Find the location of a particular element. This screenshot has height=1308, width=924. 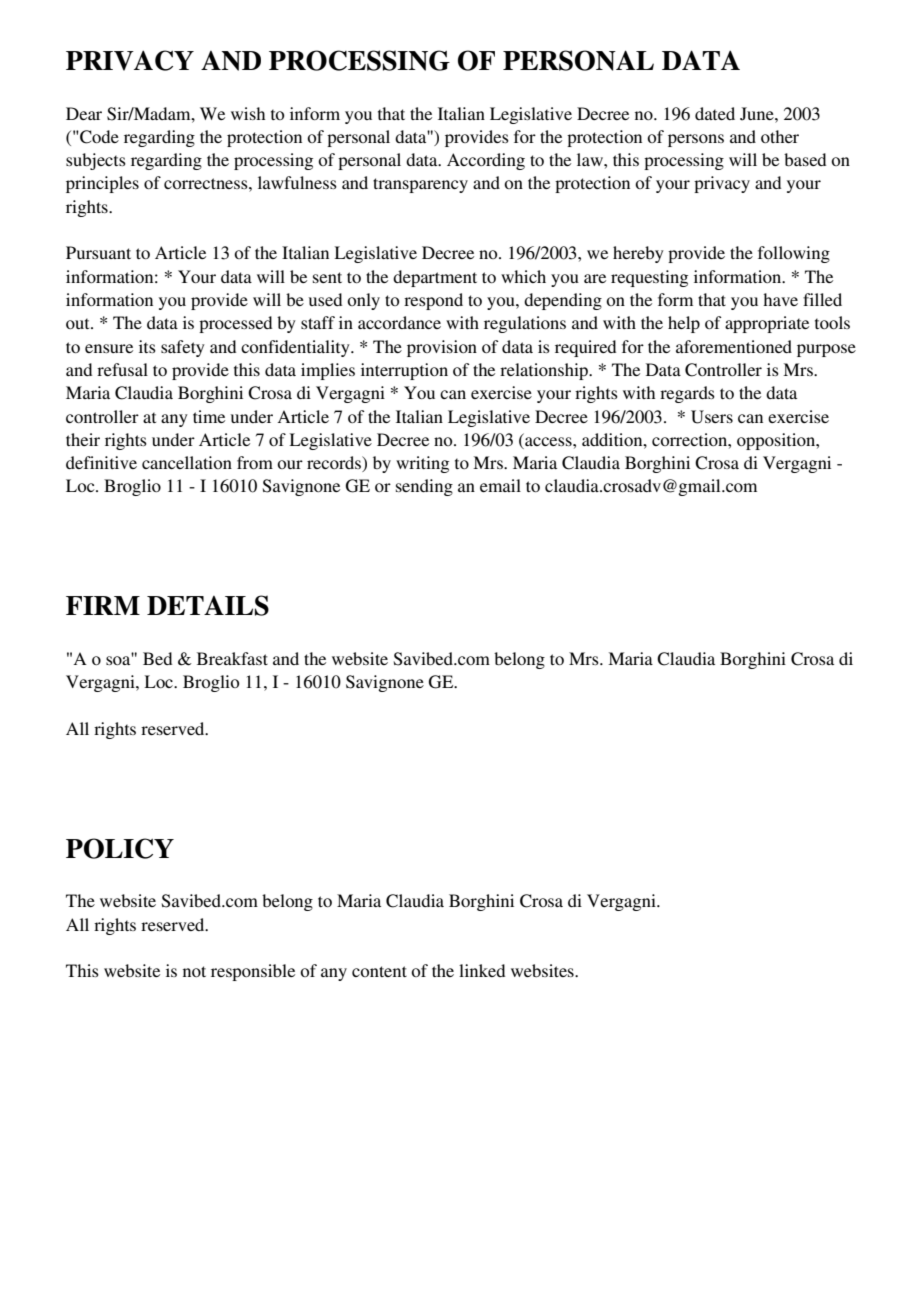

content is located at coordinates (379, 971).
